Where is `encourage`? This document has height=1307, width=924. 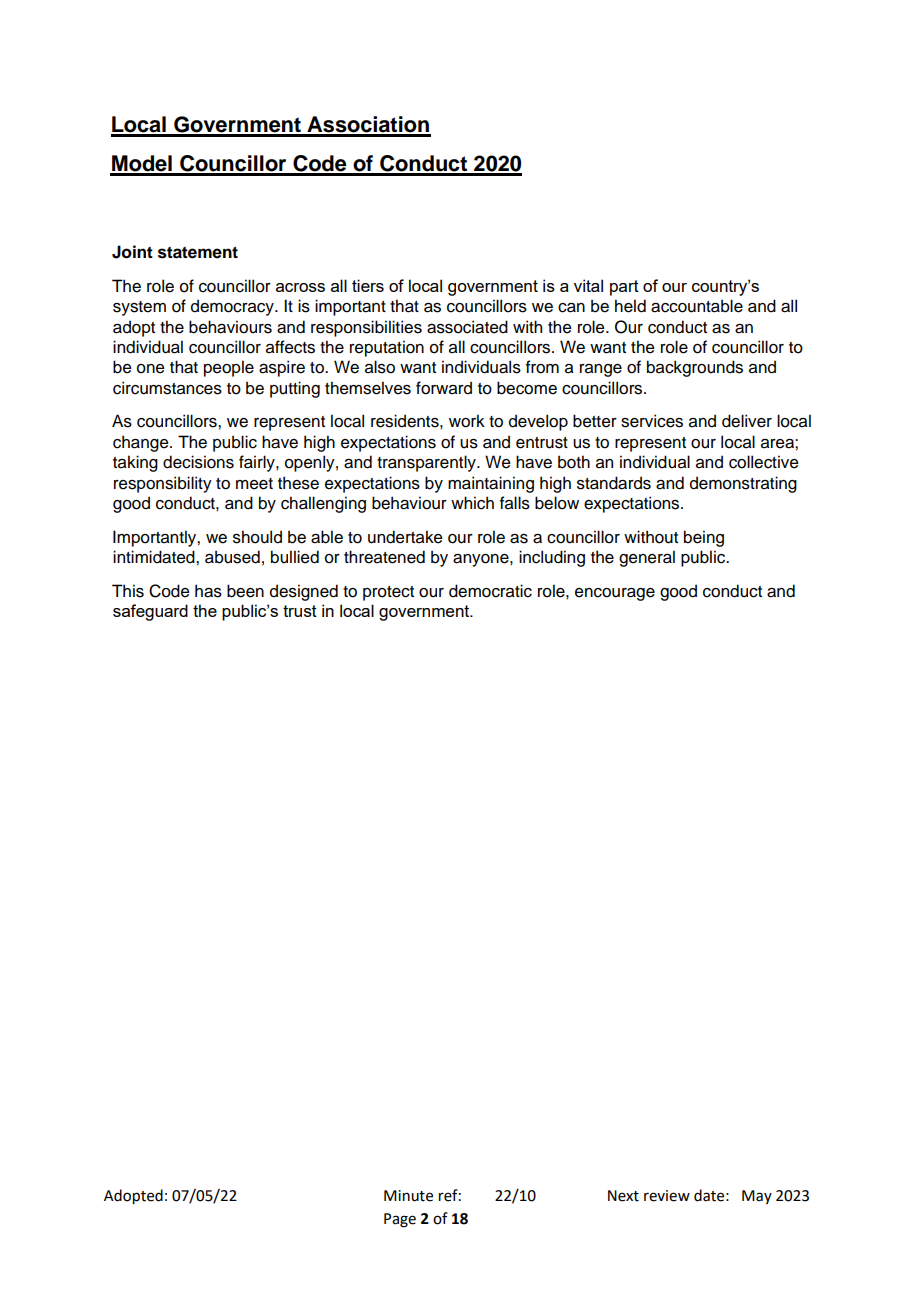
encourage is located at coordinates (615, 594).
